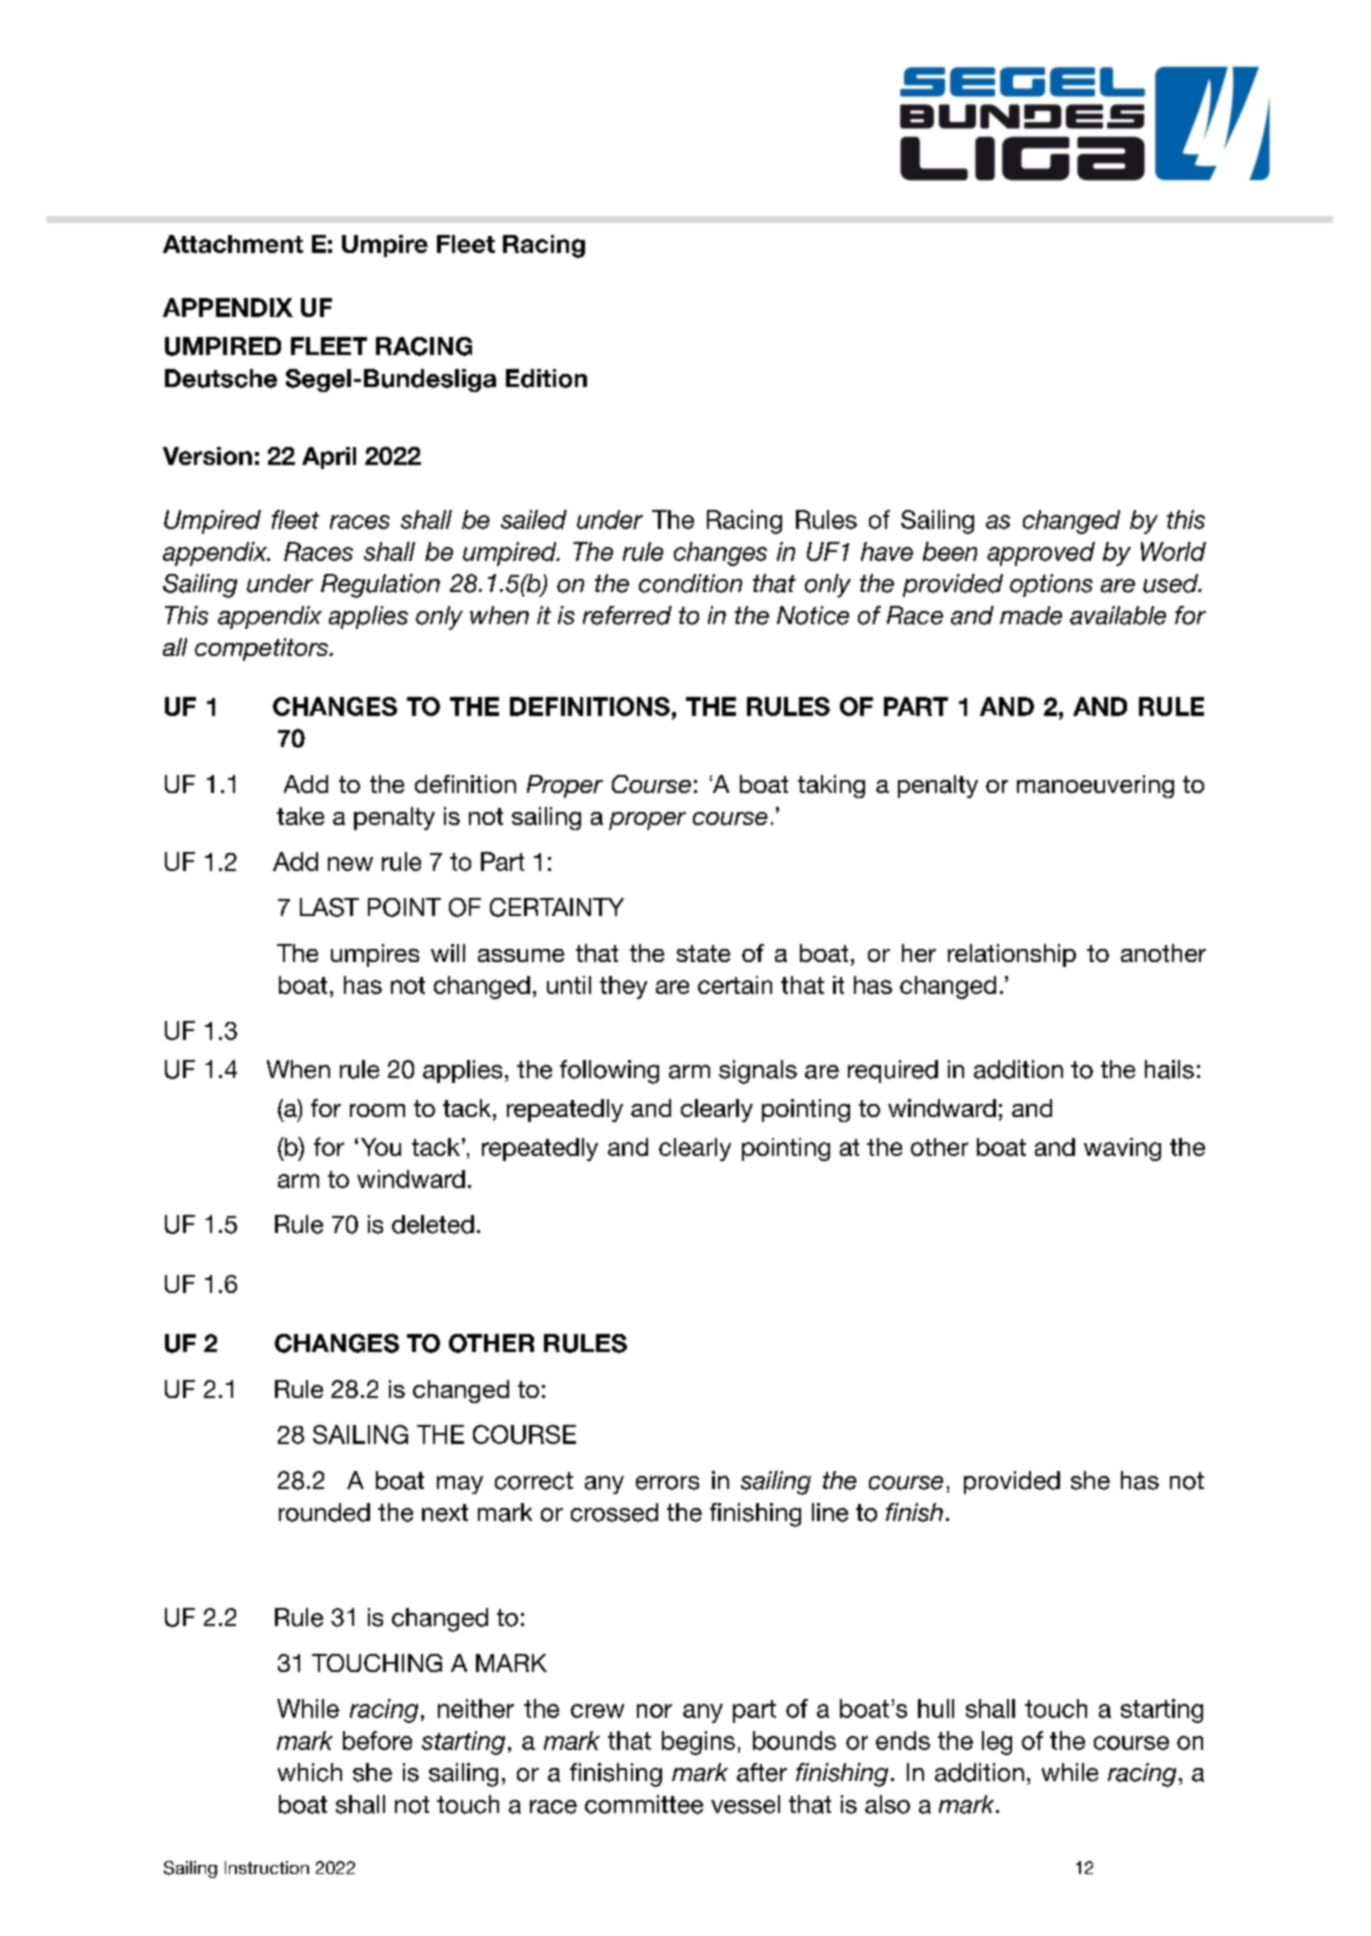 Image resolution: width=1371 pixels, height=1936 pixels. Describe the element at coordinates (233, 244) in the image. I see `Attachment` at that location.
